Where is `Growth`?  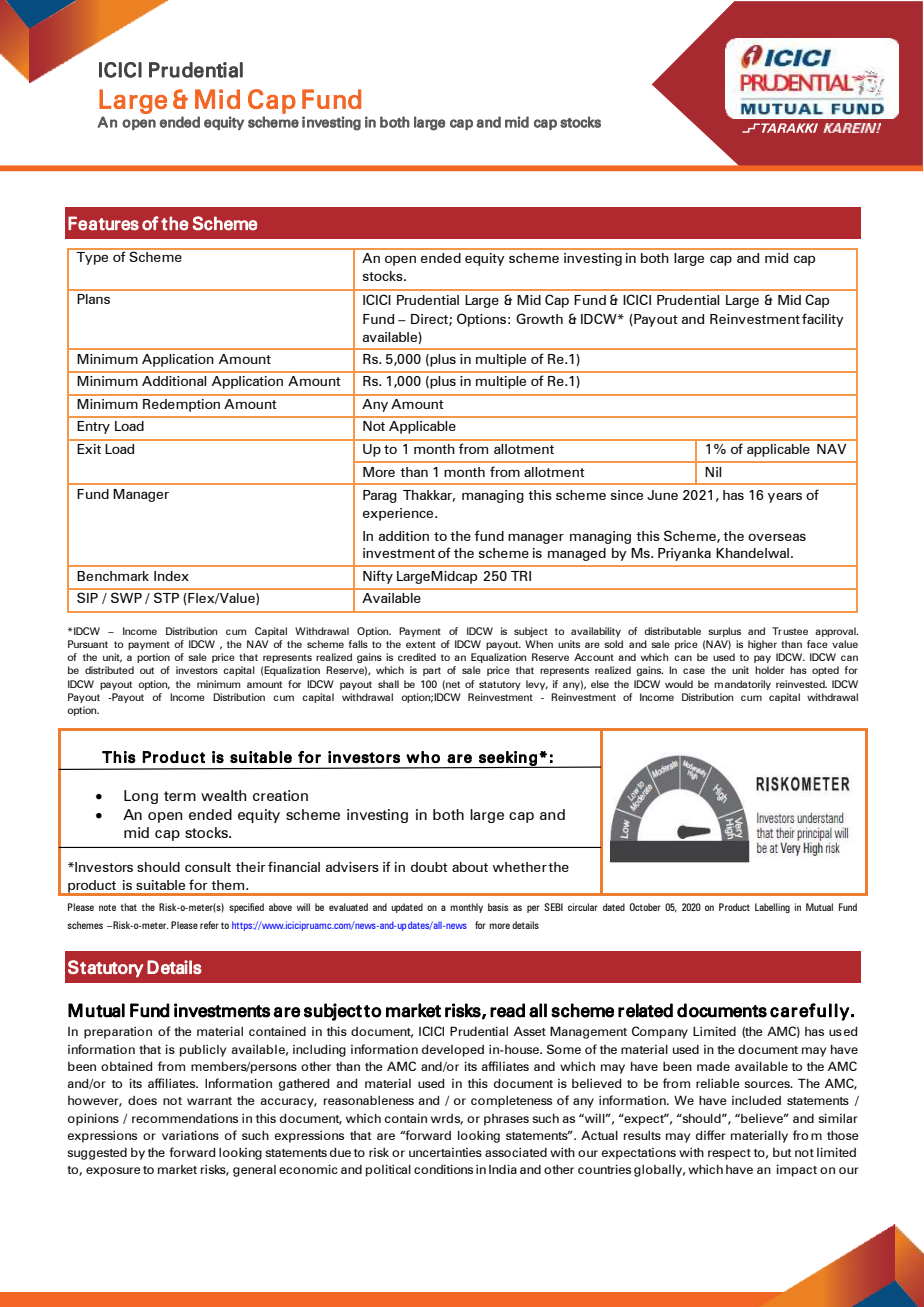 Growth is located at coordinates (539, 318).
